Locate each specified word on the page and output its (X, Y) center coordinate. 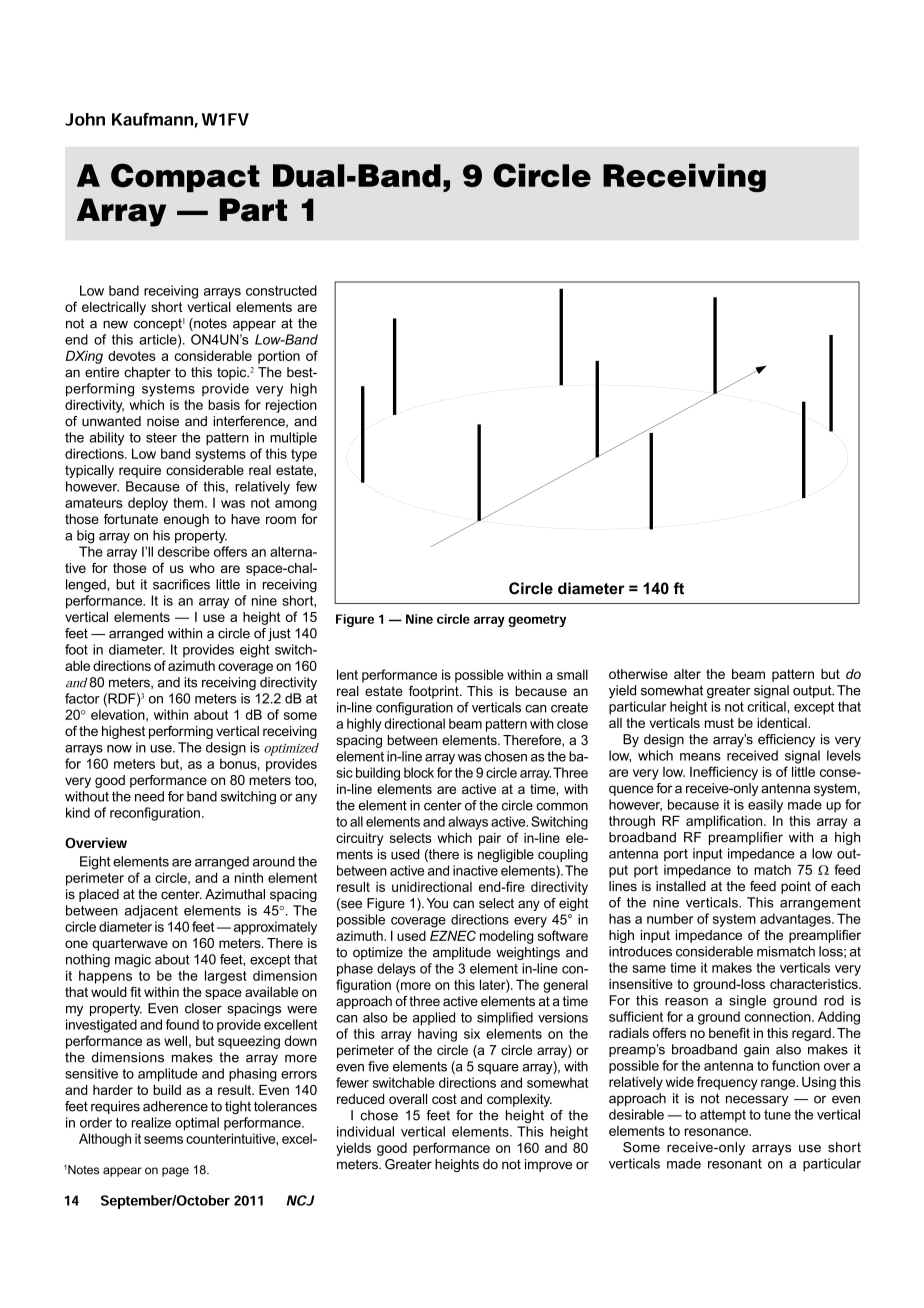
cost (444, 1099)
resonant (735, 1164)
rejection (291, 406)
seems (163, 1140)
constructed (281, 290)
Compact (185, 178)
